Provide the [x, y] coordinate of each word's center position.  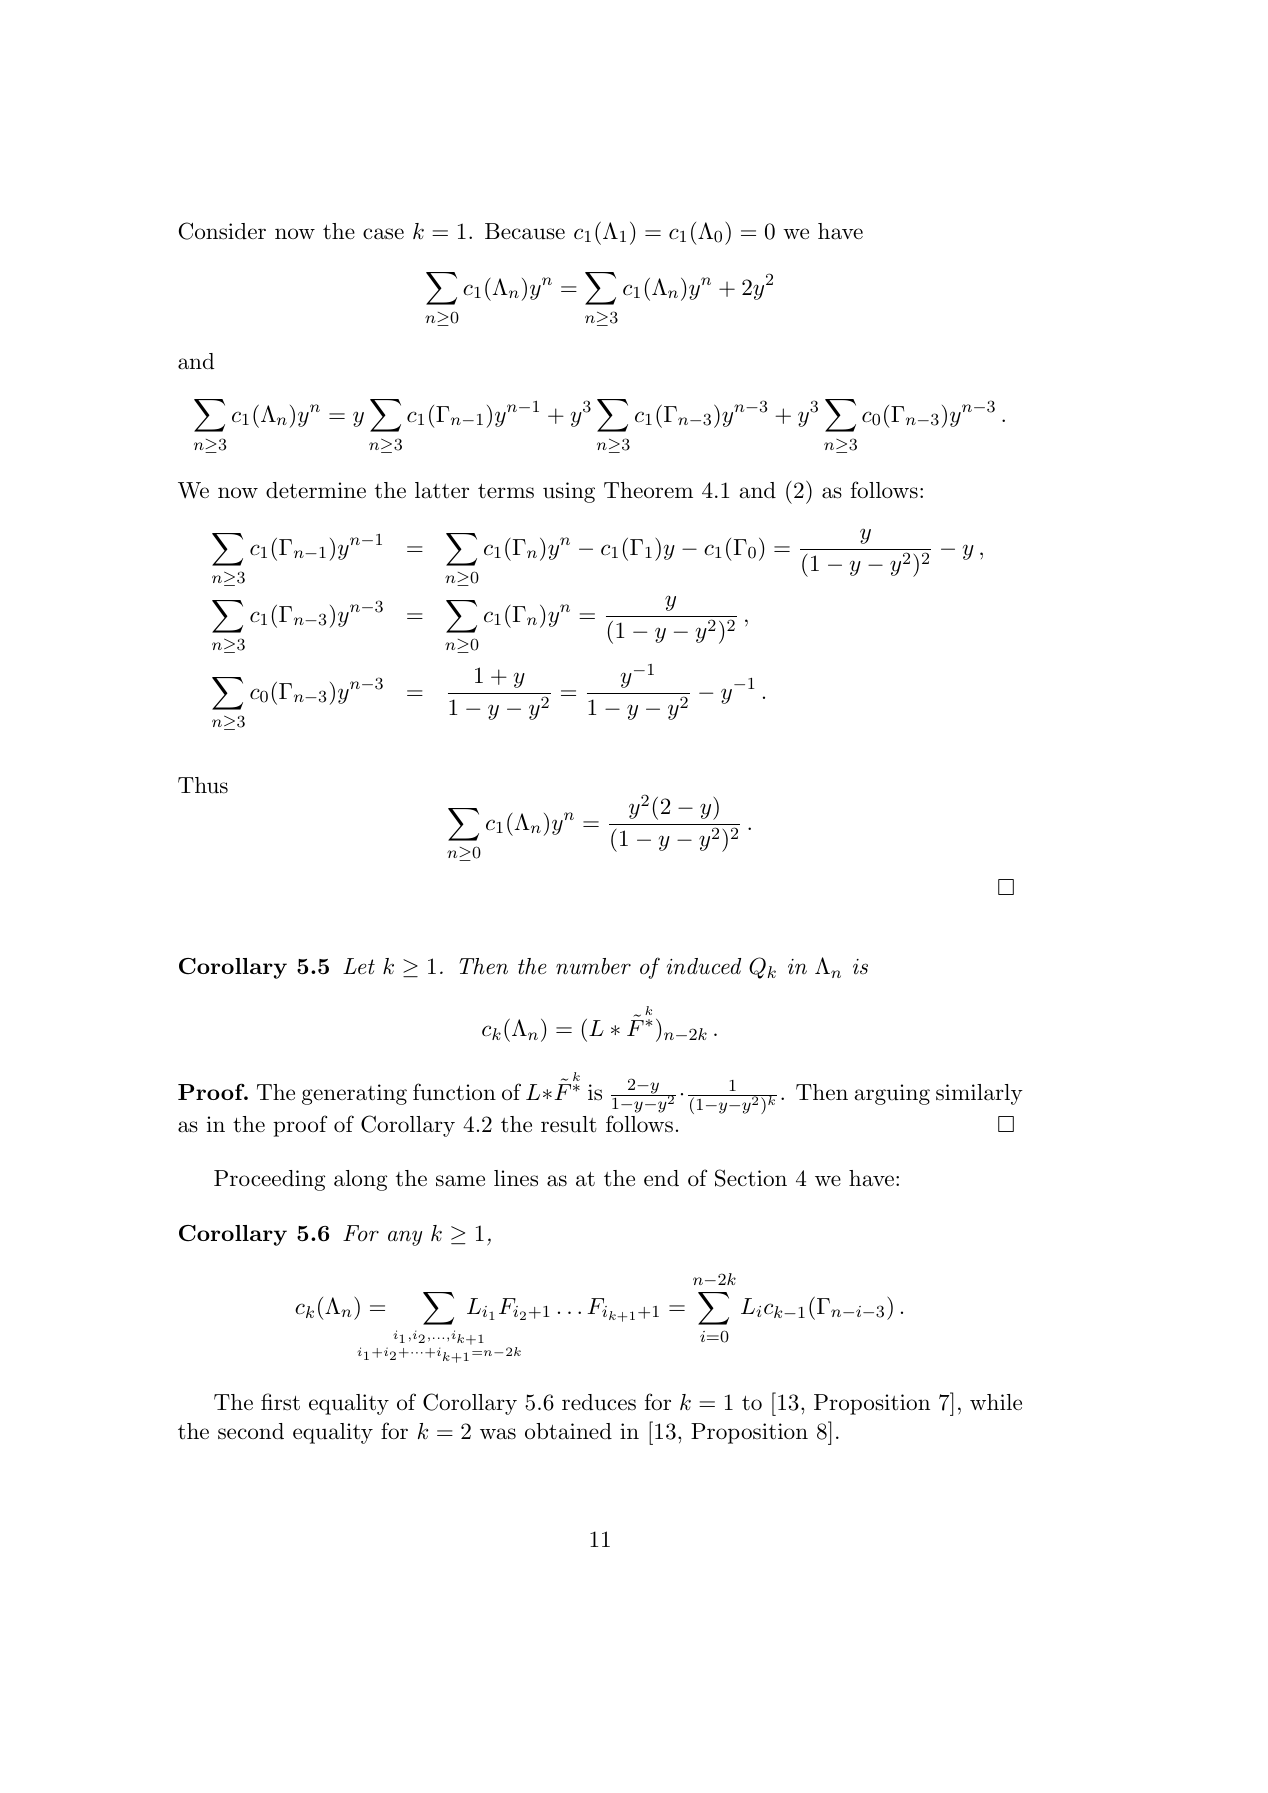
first [280, 1402]
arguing [892, 1094]
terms [506, 491]
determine [316, 490]
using [569, 492]
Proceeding [269, 1180]
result [569, 1124]
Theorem [648, 490]
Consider [222, 231]
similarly [979, 1094]
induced [704, 966]
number [593, 966]
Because [525, 231]
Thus [203, 785]
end [661, 1178]
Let [359, 966]
